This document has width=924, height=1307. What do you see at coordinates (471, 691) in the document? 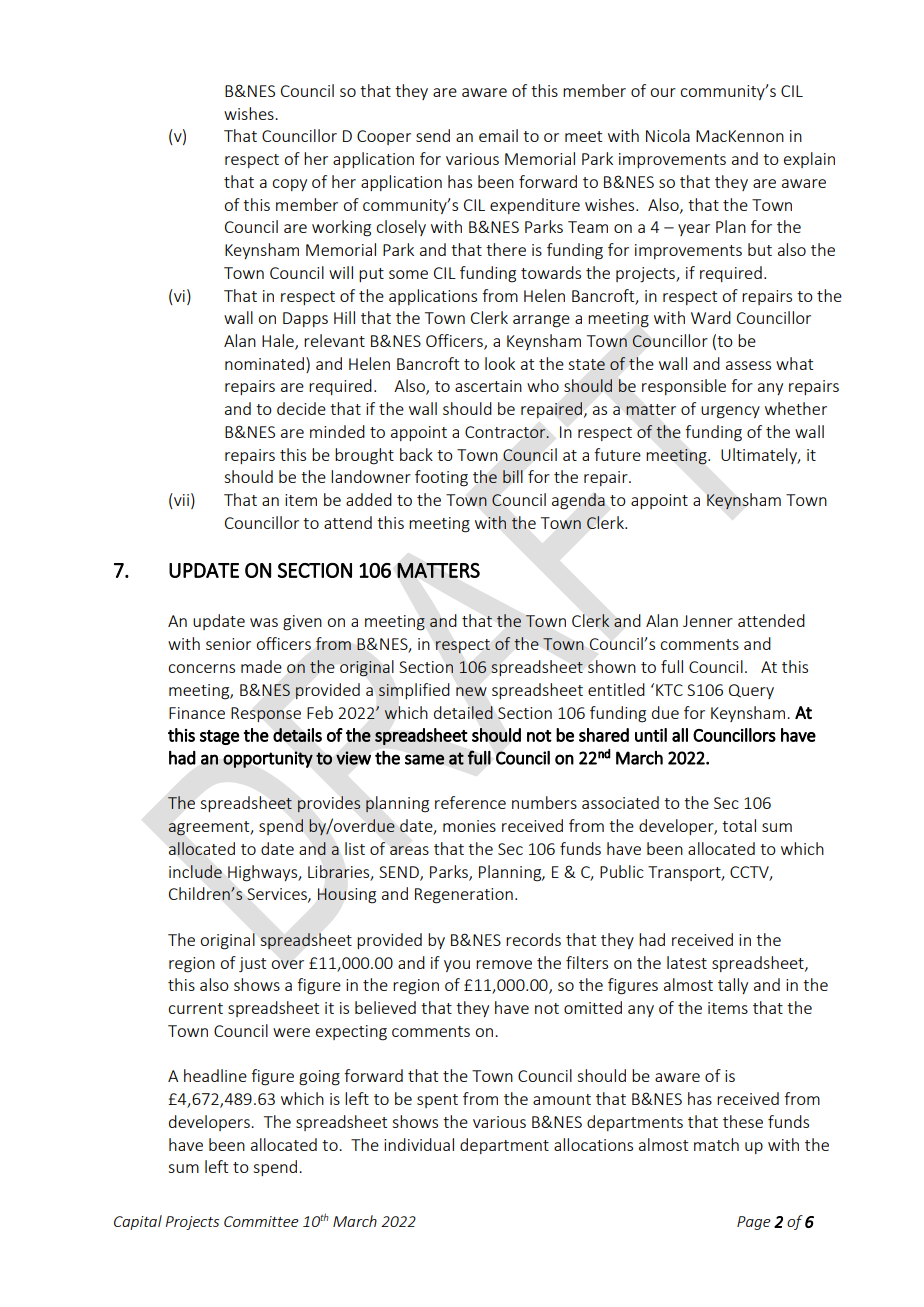
I see `new` at bounding box center [471, 691].
